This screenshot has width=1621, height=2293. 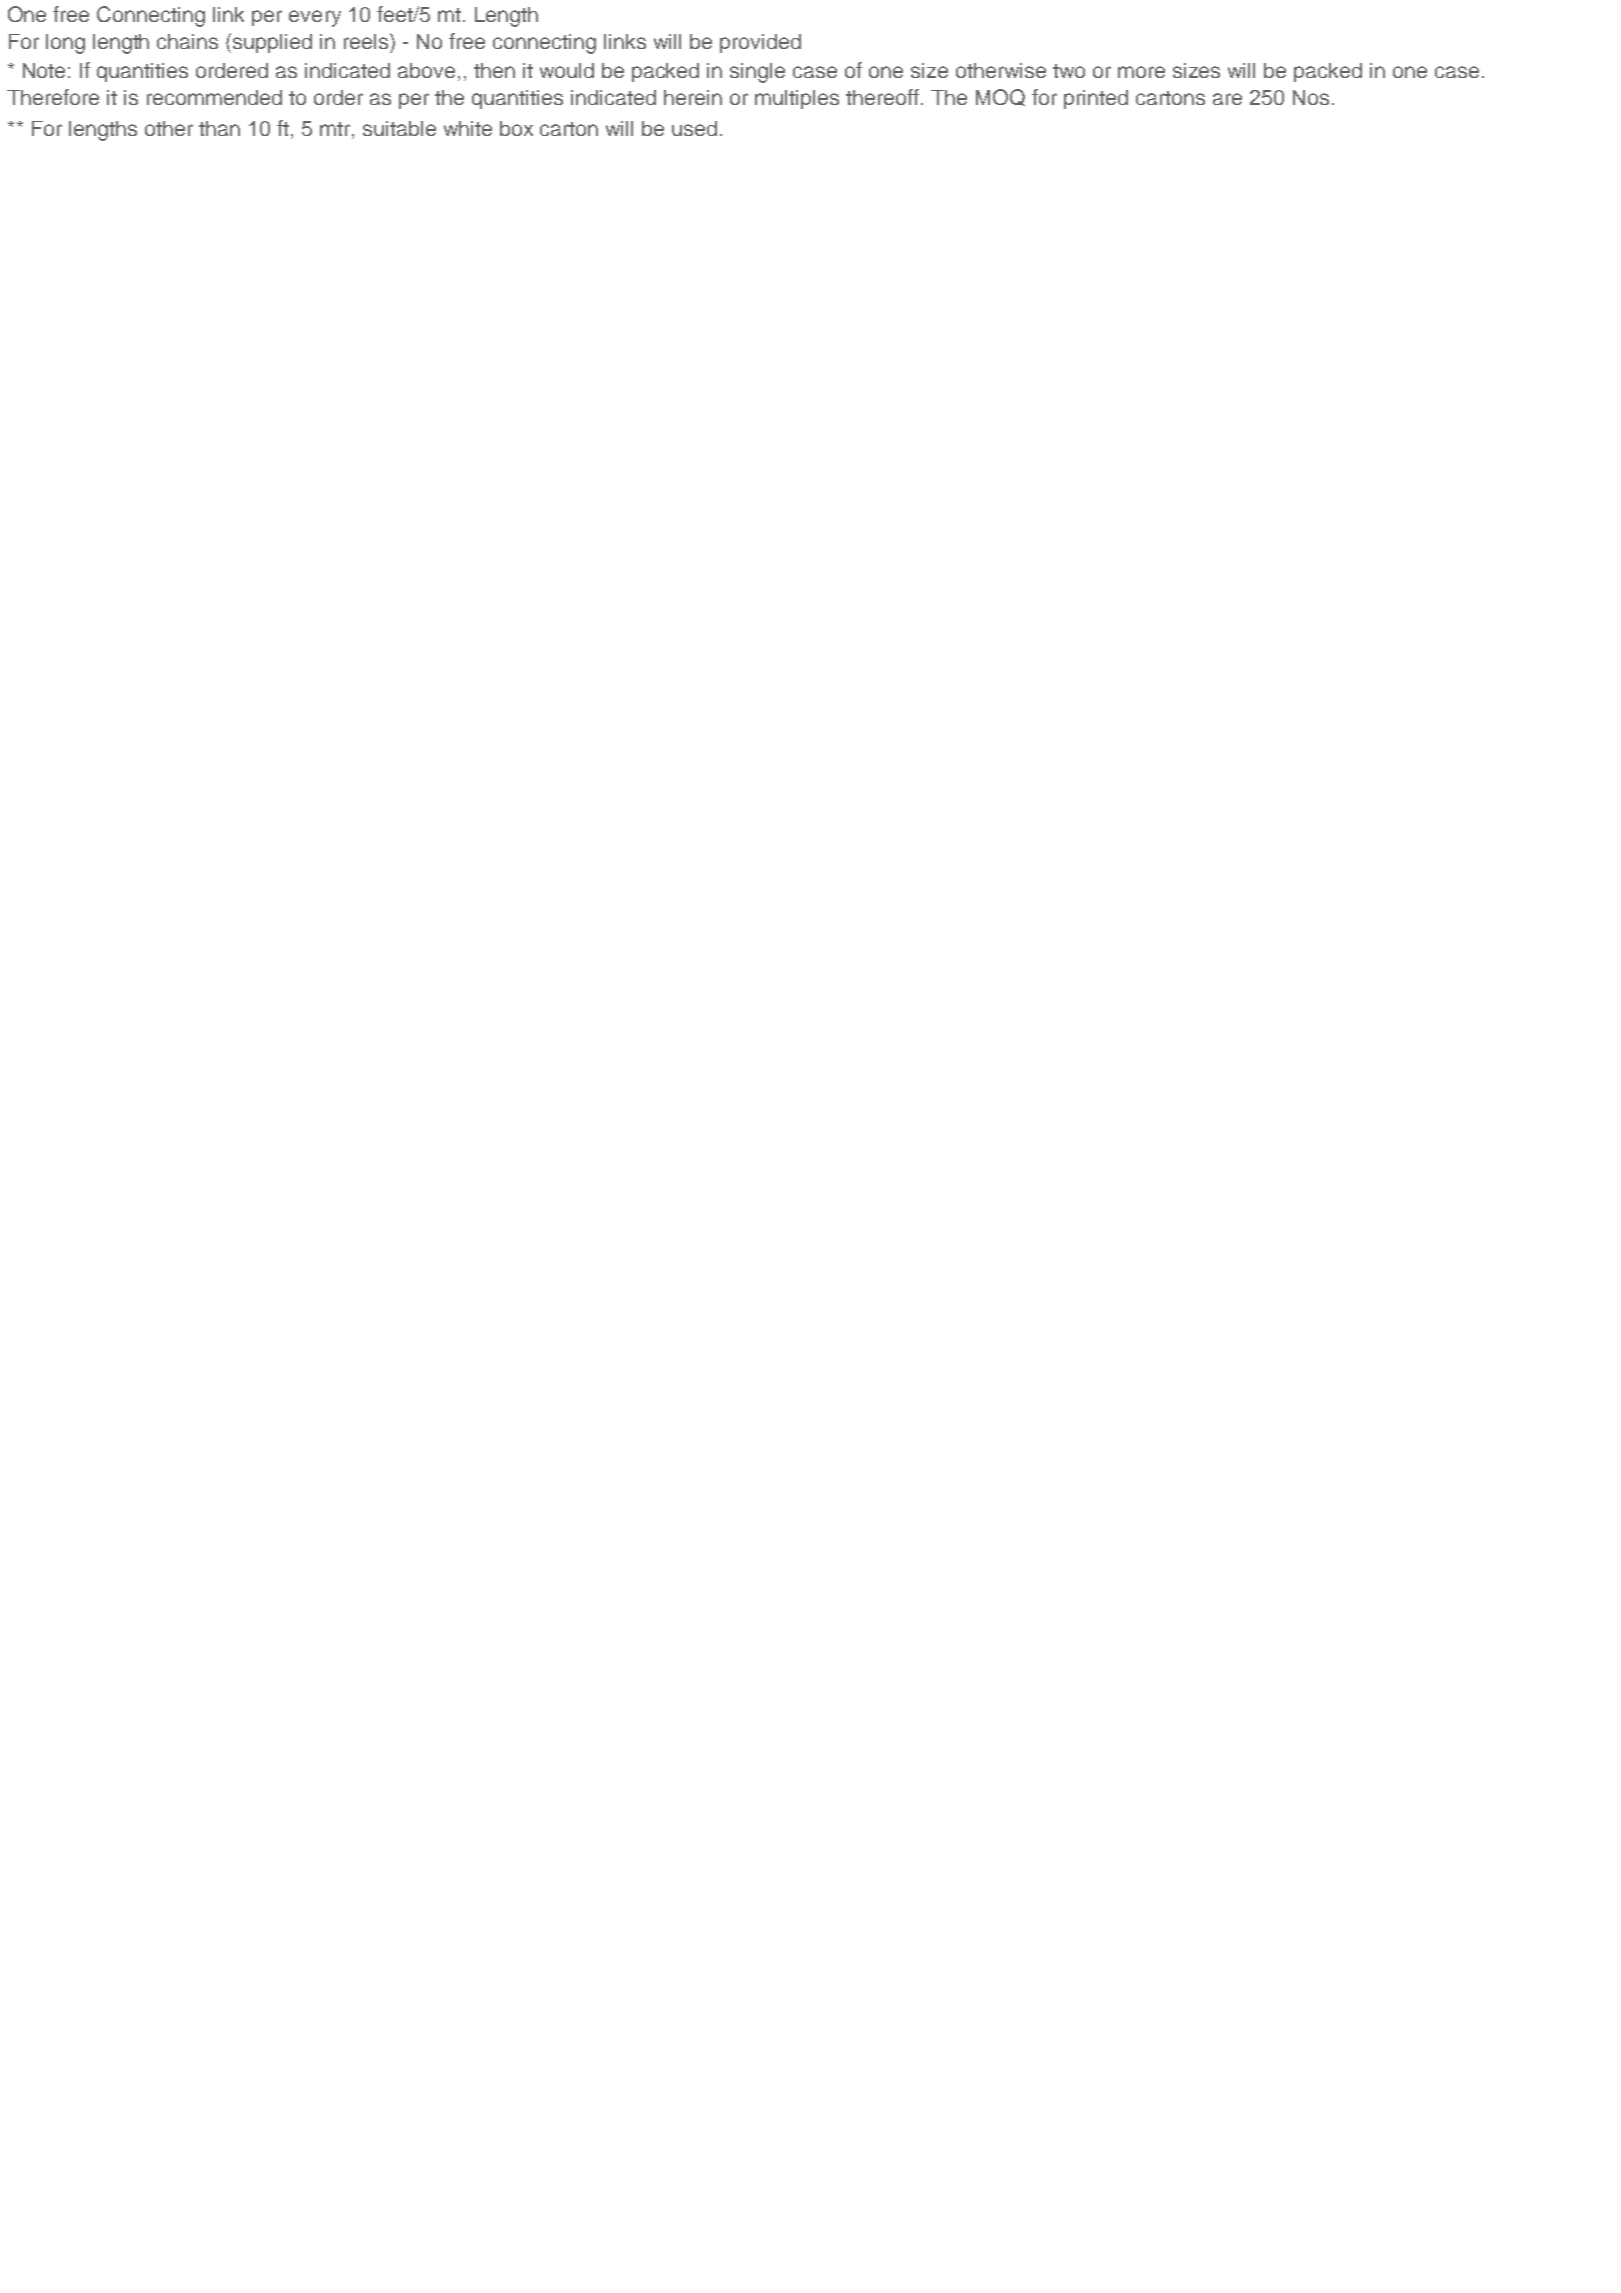 What do you see at coordinates (760, 43) in the screenshot?
I see `provided` at bounding box center [760, 43].
